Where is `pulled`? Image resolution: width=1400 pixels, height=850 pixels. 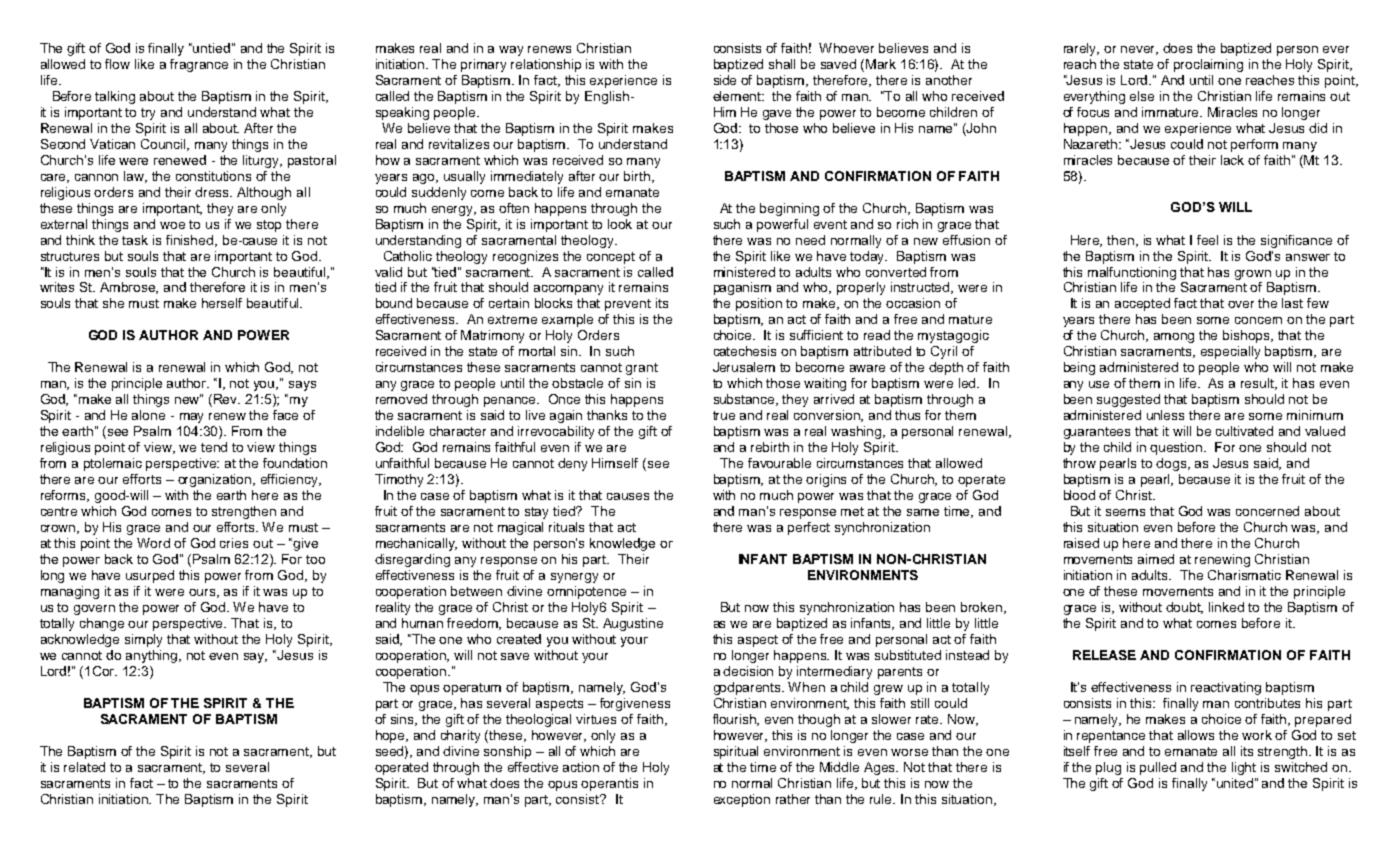 pulled is located at coordinates (1158, 768).
